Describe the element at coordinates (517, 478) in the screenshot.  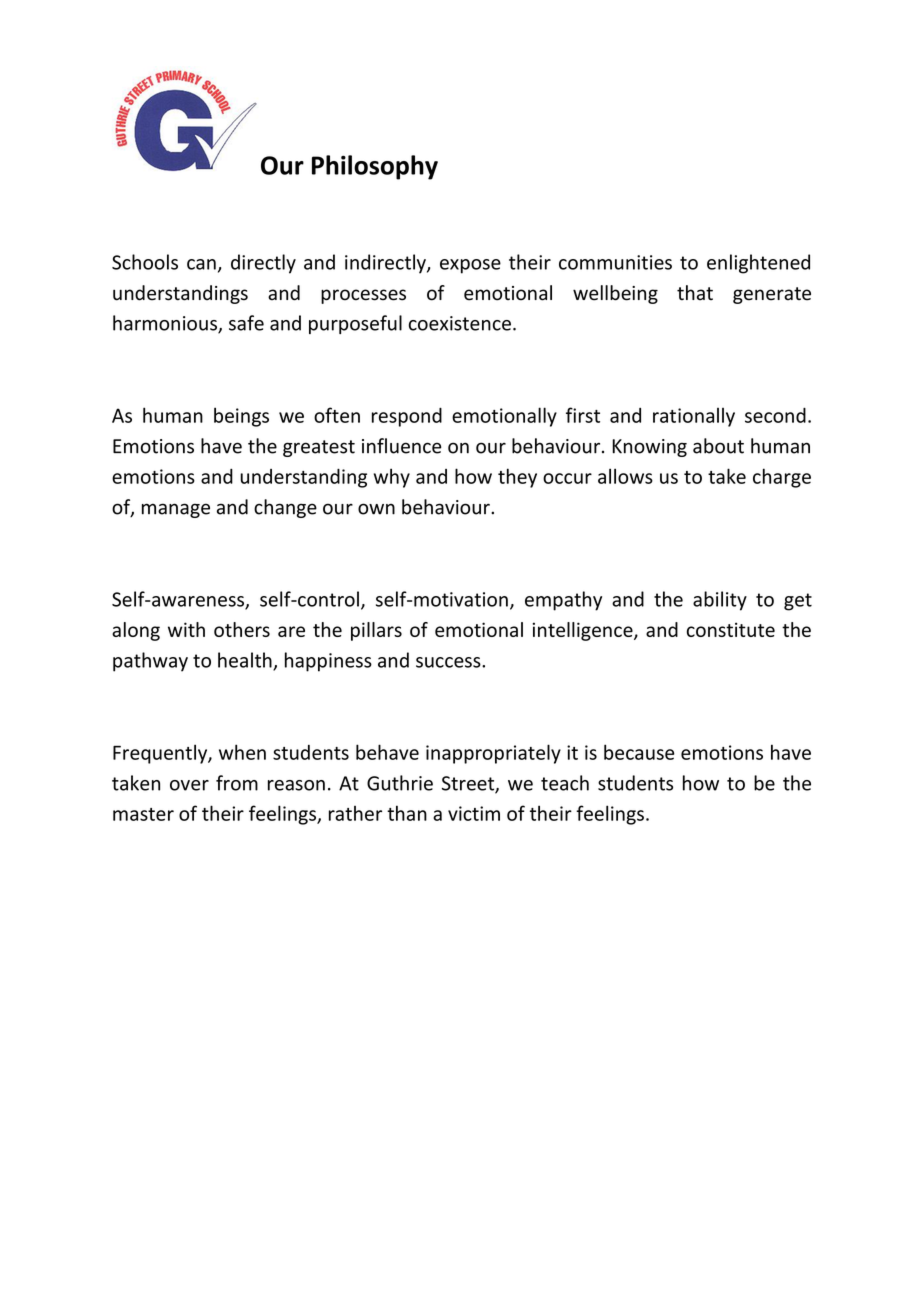
I see `they` at that location.
